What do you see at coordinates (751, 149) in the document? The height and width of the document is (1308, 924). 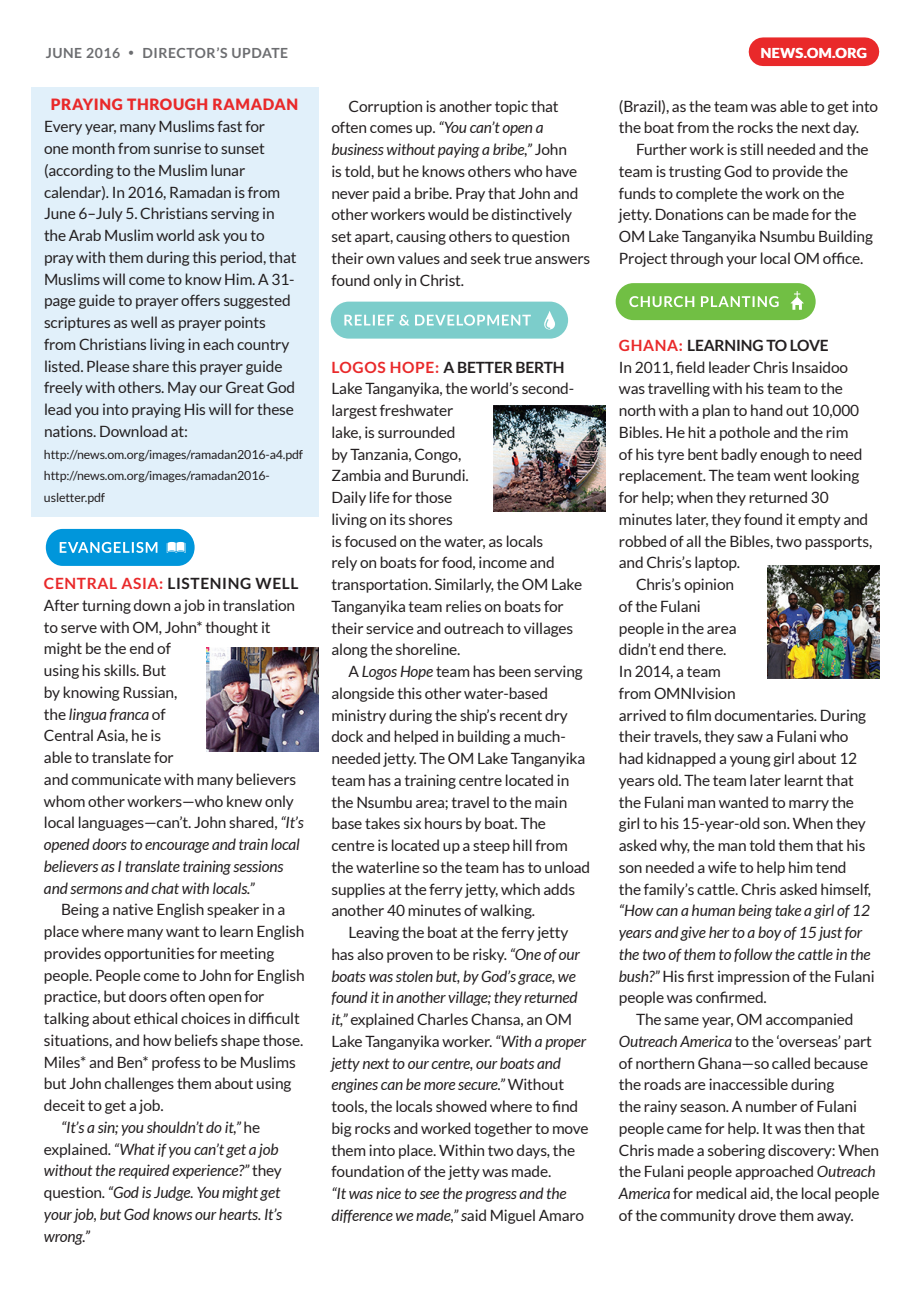 I see `still` at bounding box center [751, 149].
